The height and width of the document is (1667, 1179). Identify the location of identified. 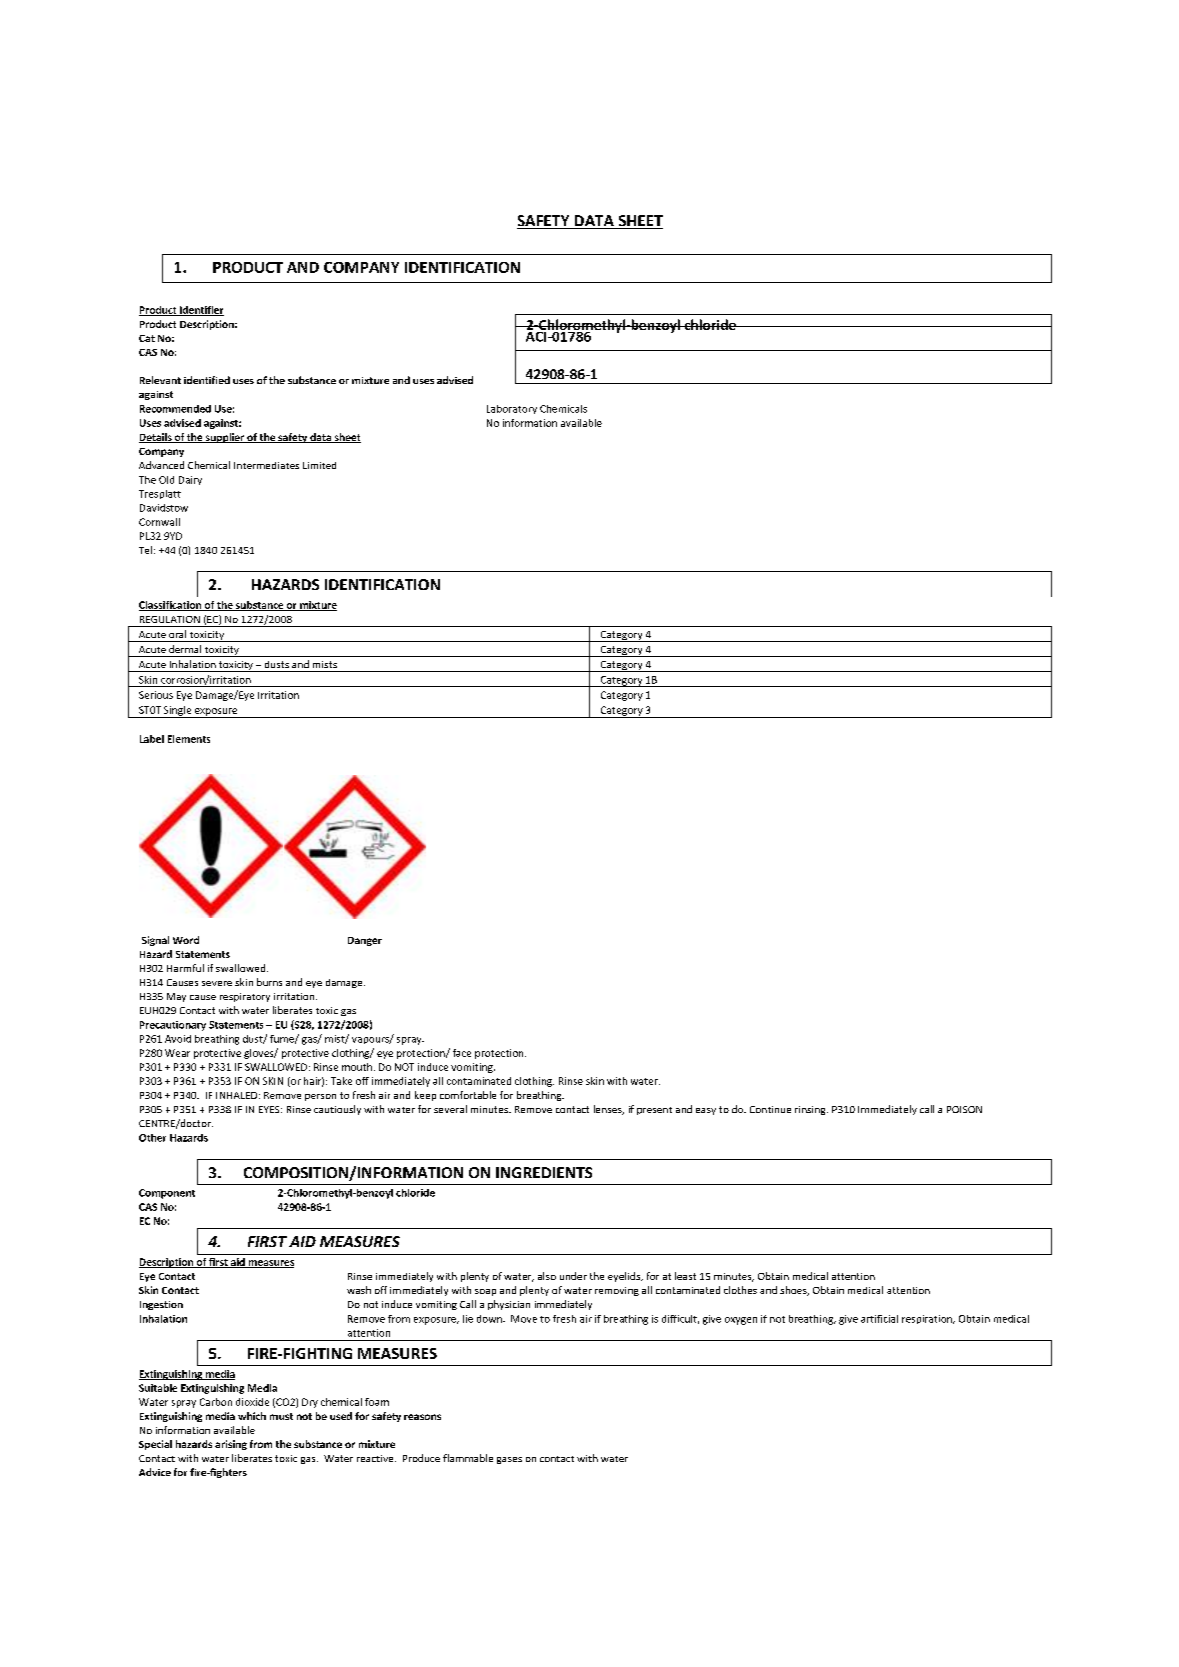
(207, 380).
